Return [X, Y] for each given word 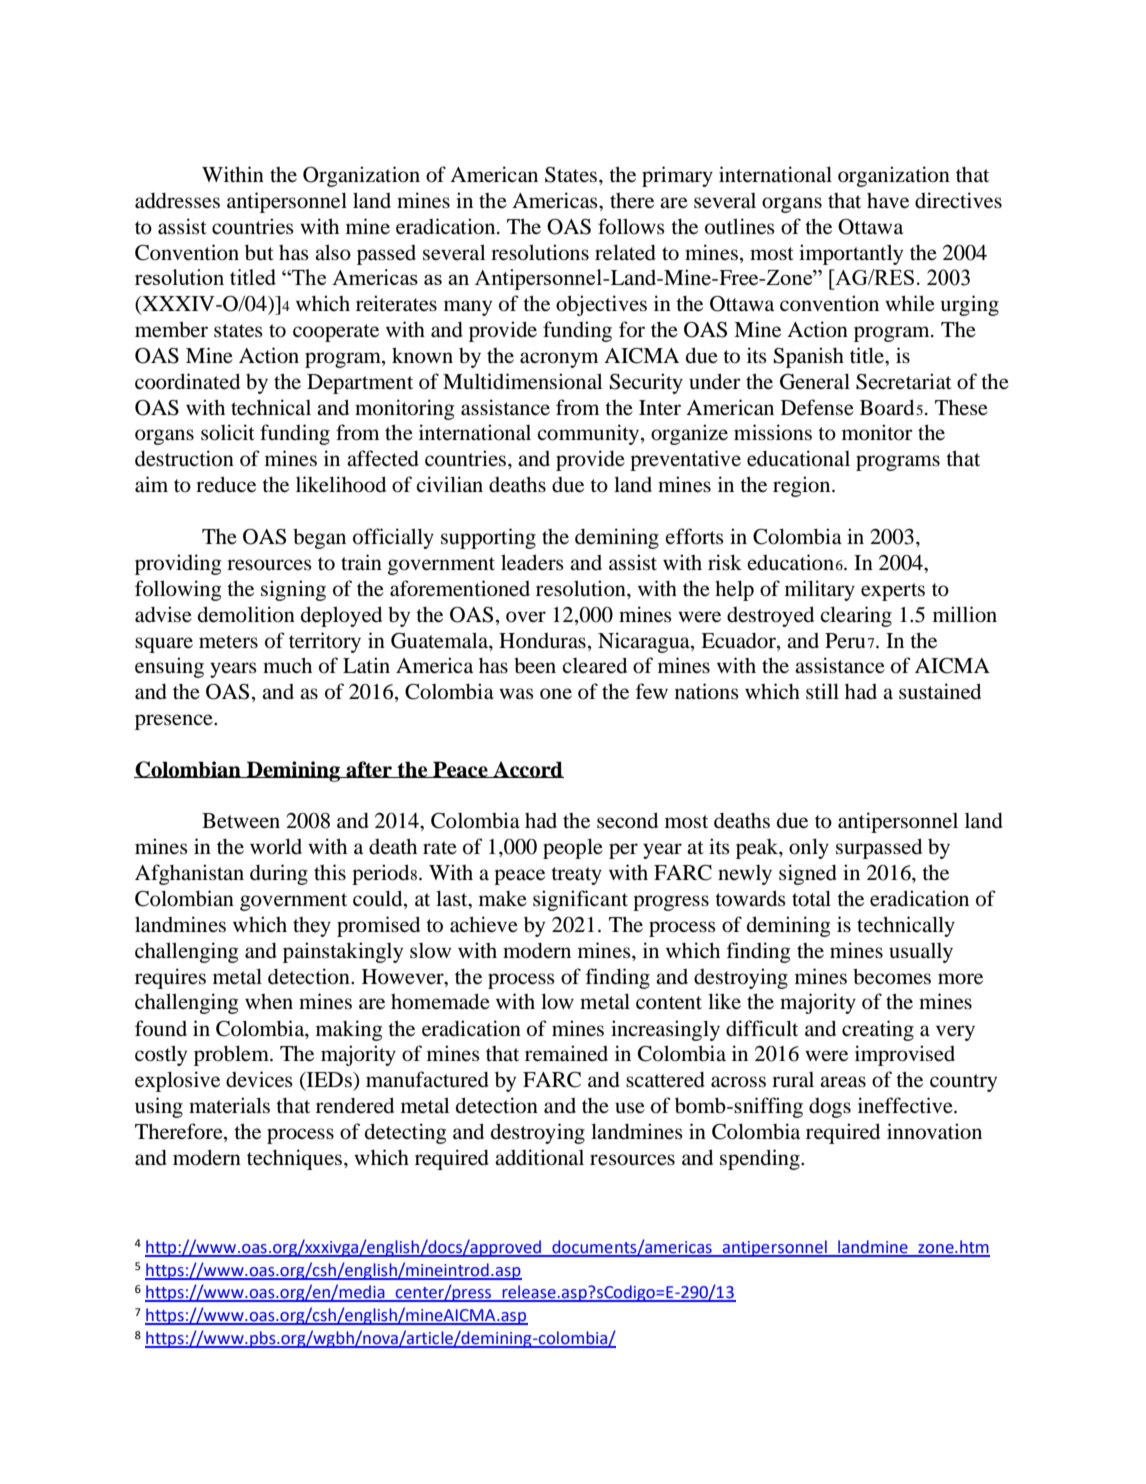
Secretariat [904, 381]
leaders [532, 562]
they [312, 927]
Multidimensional [523, 381]
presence [175, 722]
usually [921, 953]
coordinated [187, 381]
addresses [177, 201]
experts [893, 592]
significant [580, 900]
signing [293, 590]
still [822, 691]
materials [229, 1105]
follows [631, 226]
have [888, 201]
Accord [527, 769]
